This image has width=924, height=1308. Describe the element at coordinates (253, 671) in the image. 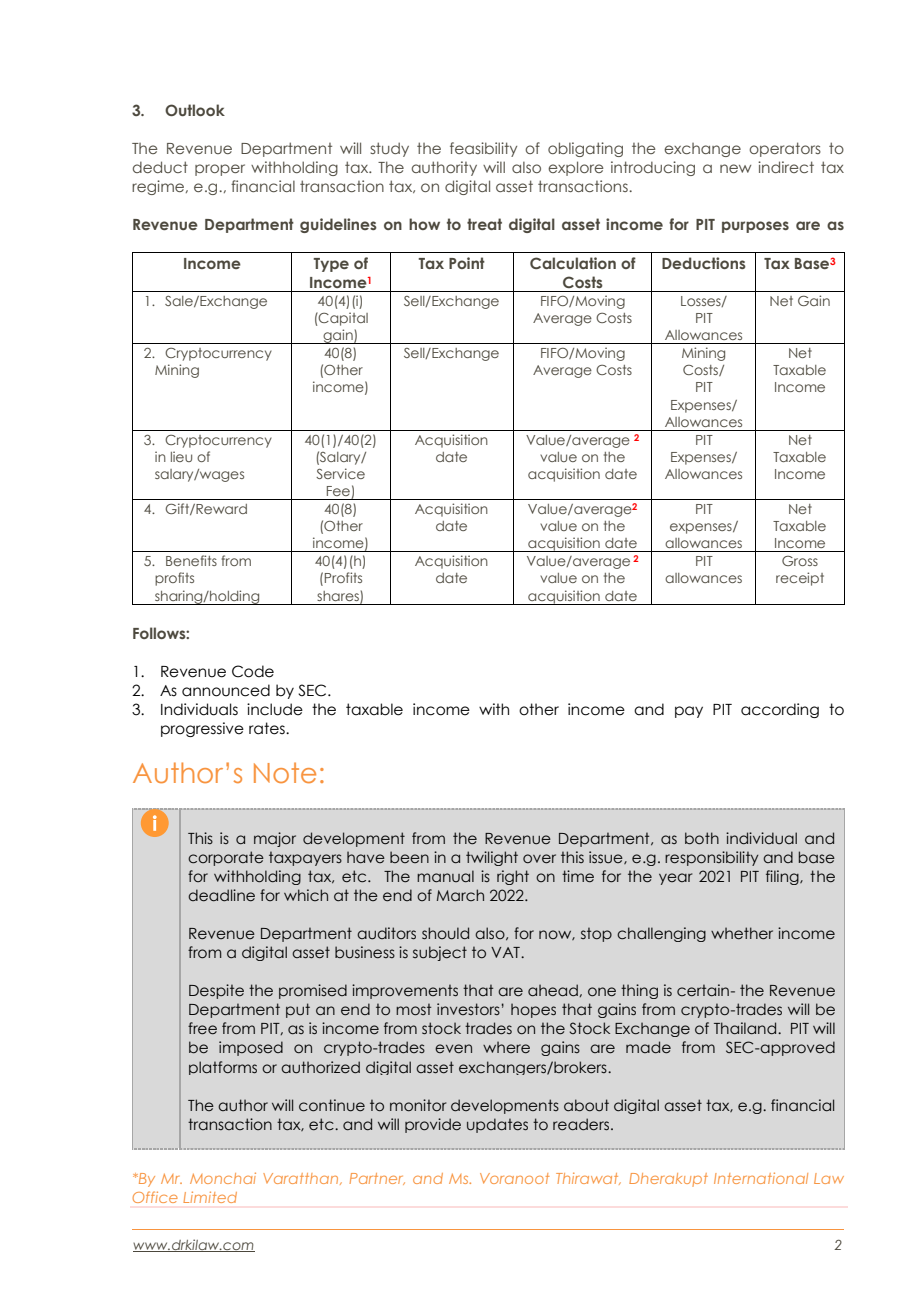

I see `Code` at that location.
